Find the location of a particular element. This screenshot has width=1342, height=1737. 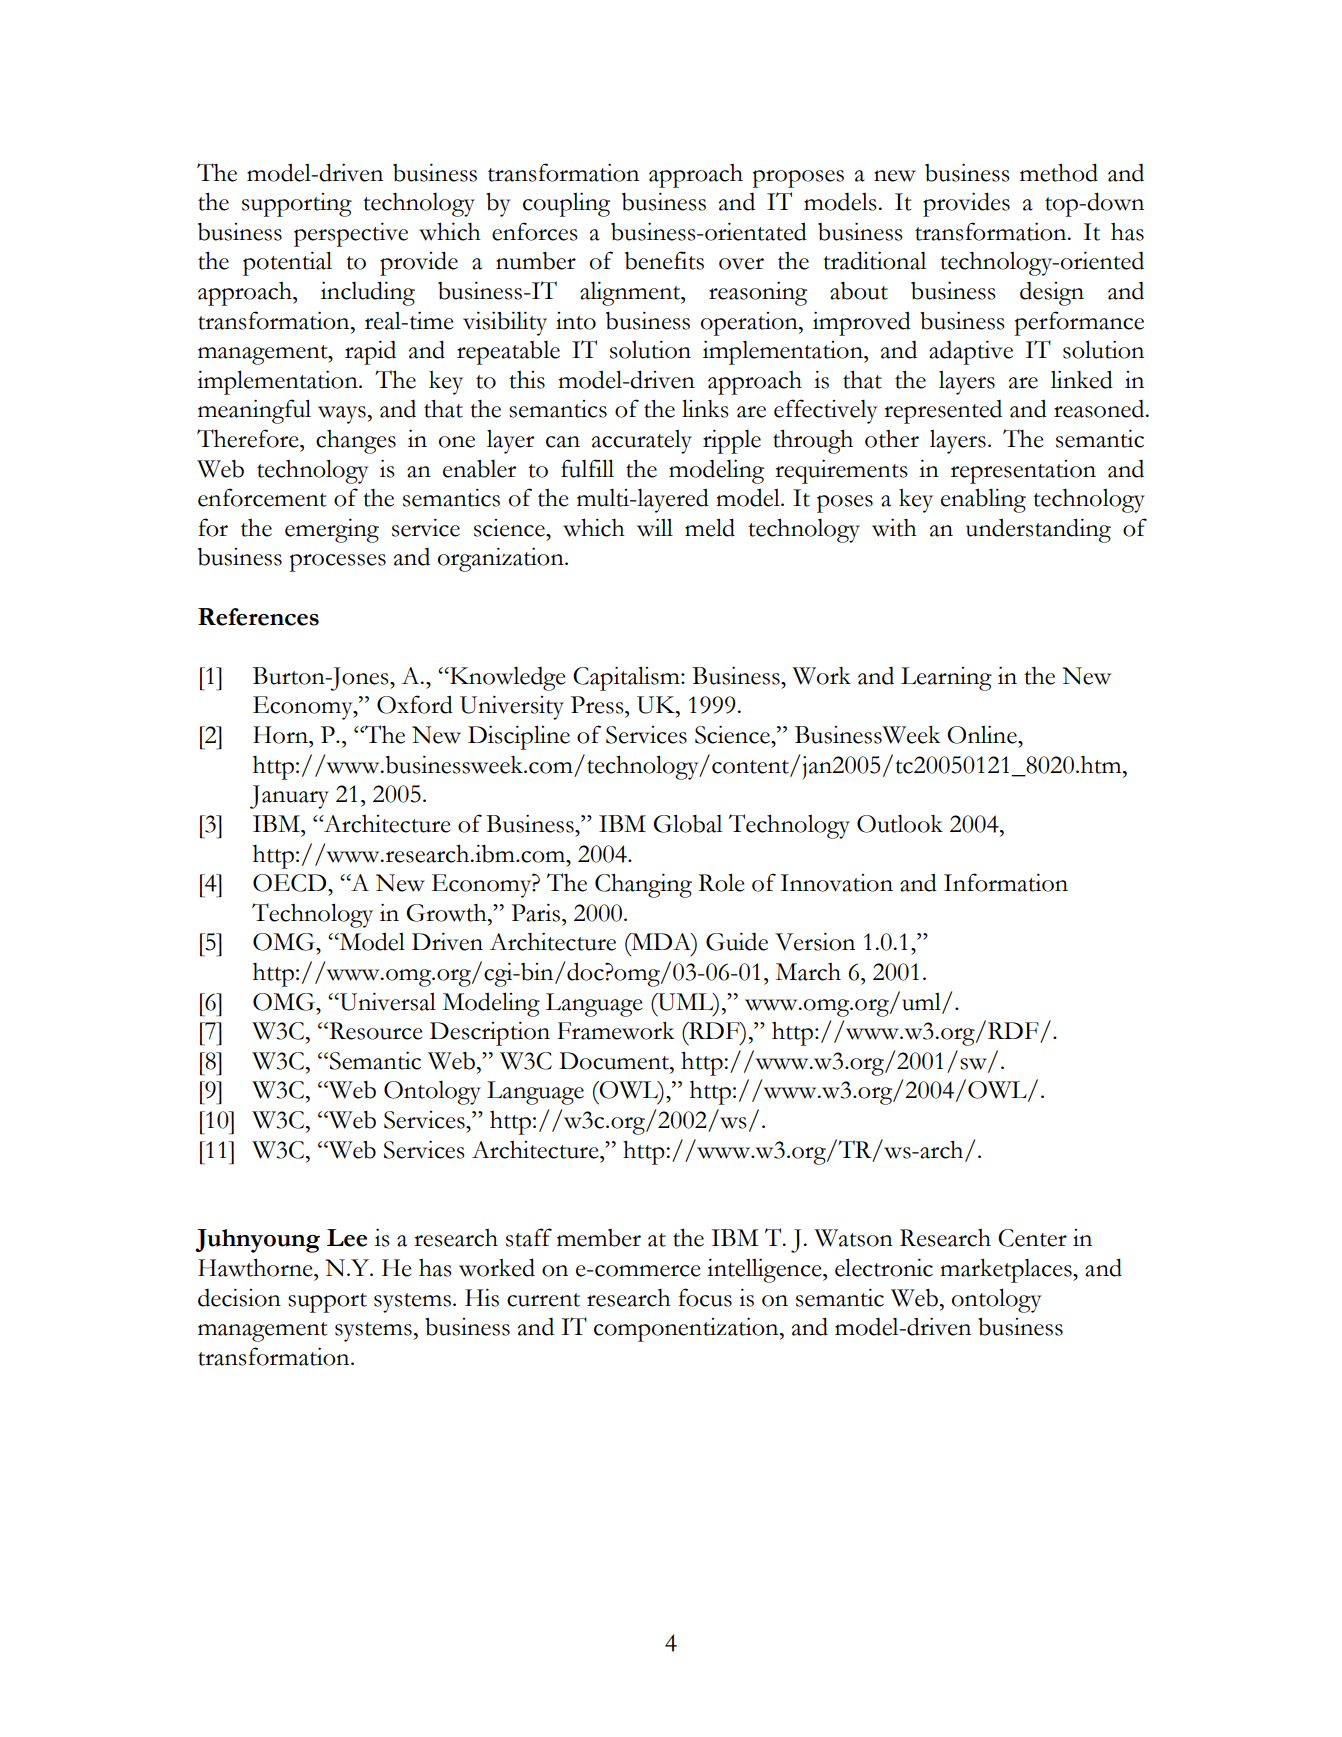

MDA is located at coordinates (661, 941).
